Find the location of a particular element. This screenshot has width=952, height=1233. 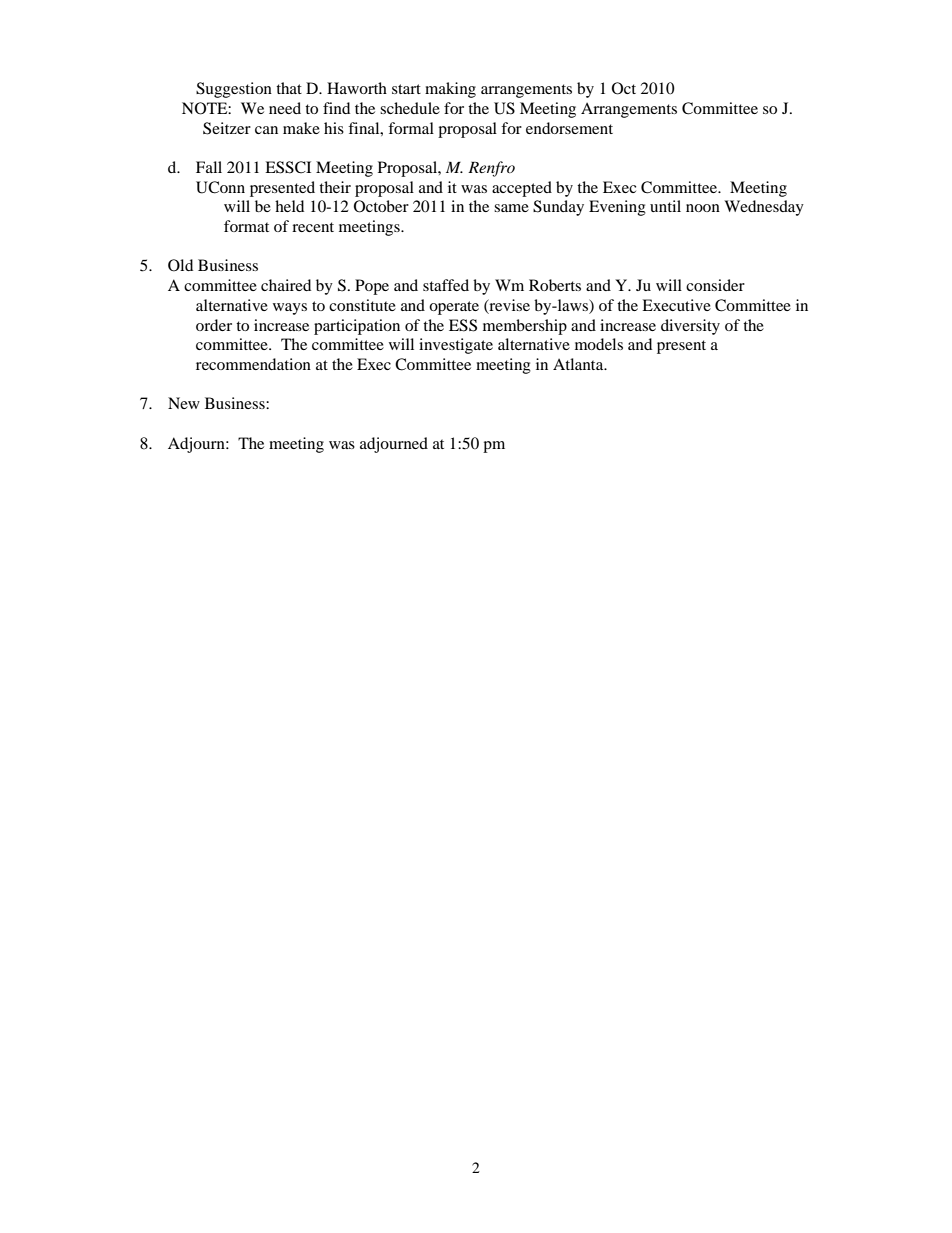

staffed is located at coordinates (446, 285).
